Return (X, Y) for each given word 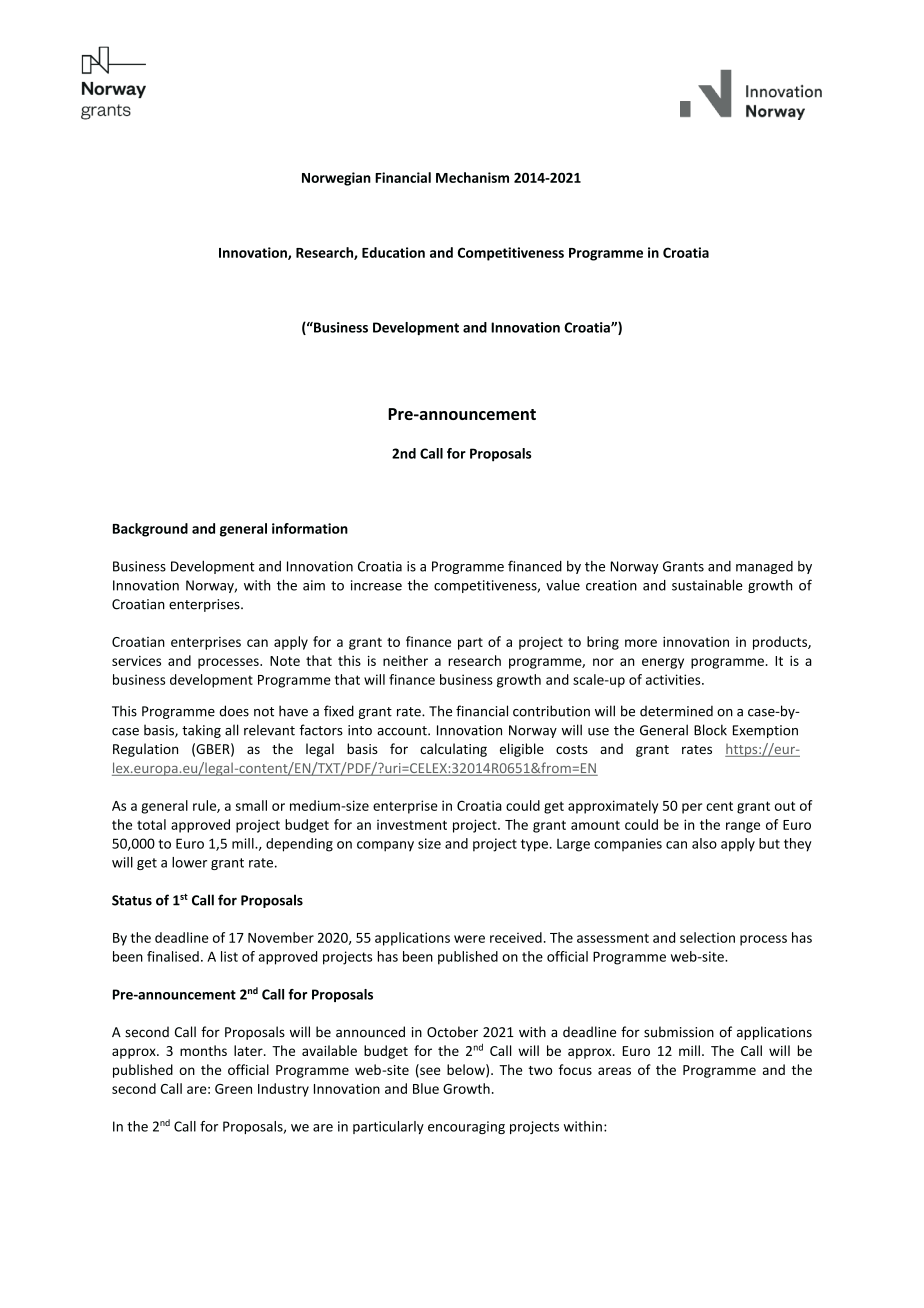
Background (150, 530)
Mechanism (472, 177)
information (310, 528)
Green (233, 1089)
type (534, 845)
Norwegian (336, 179)
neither (405, 660)
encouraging (466, 1127)
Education (393, 252)
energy (663, 663)
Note (285, 661)
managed (764, 567)
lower (189, 862)
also (704, 843)
